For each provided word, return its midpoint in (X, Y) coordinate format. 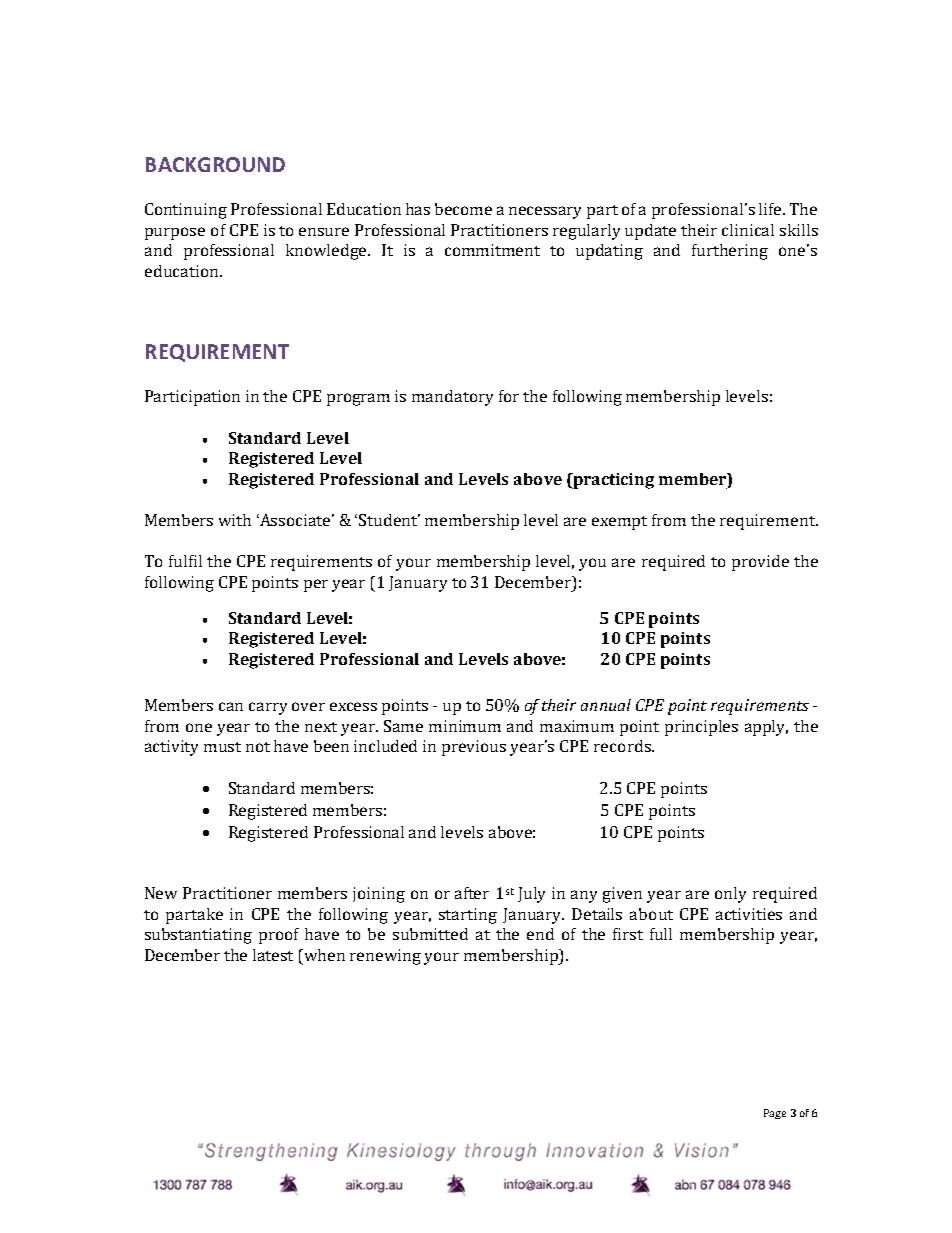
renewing (385, 957)
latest (273, 955)
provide (760, 563)
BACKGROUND (215, 164)
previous (474, 748)
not (258, 747)
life (771, 209)
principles (701, 728)
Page (775, 1114)
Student (389, 520)
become (463, 209)
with (235, 520)
